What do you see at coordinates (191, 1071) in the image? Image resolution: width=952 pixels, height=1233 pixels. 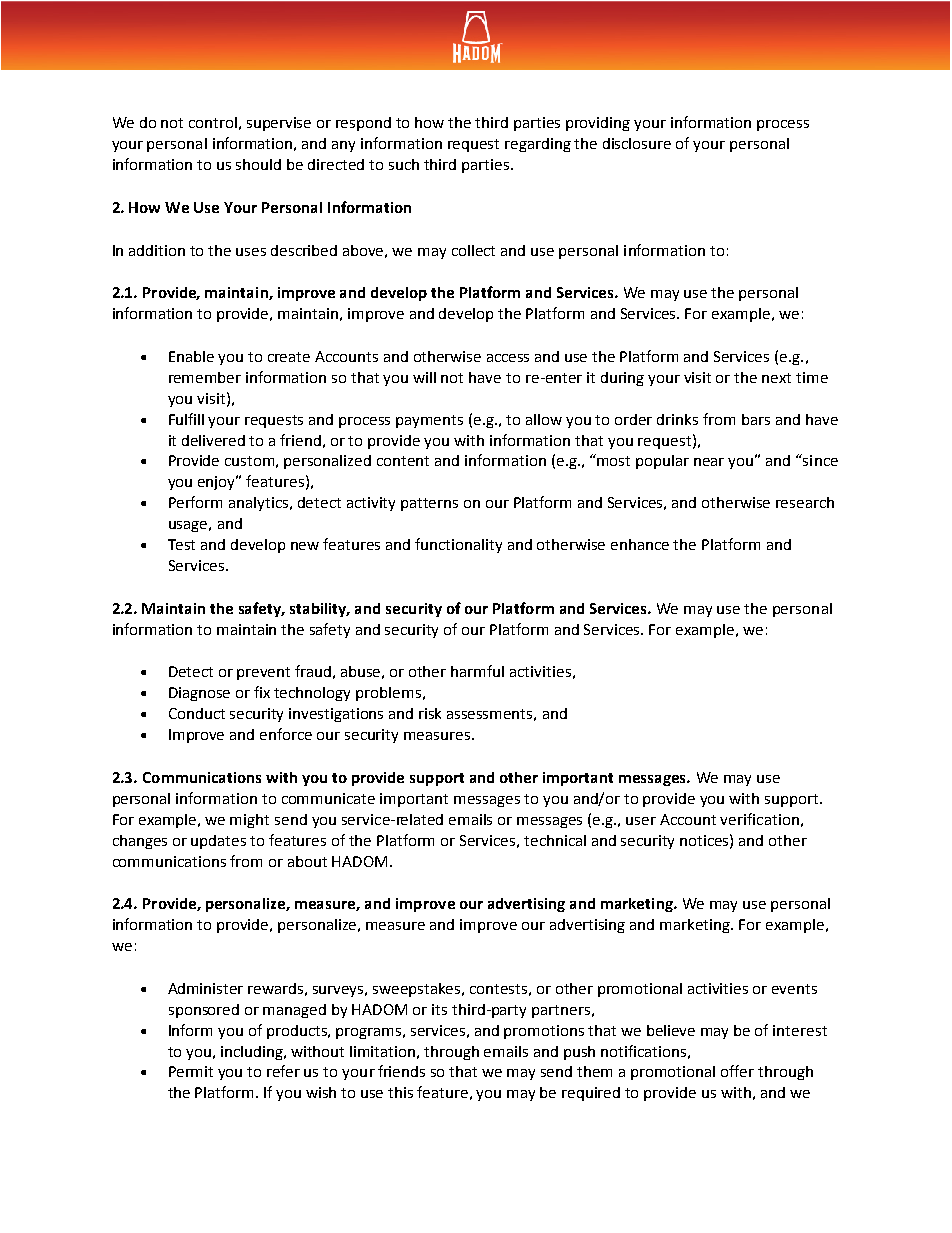 I see `Permit` at bounding box center [191, 1071].
